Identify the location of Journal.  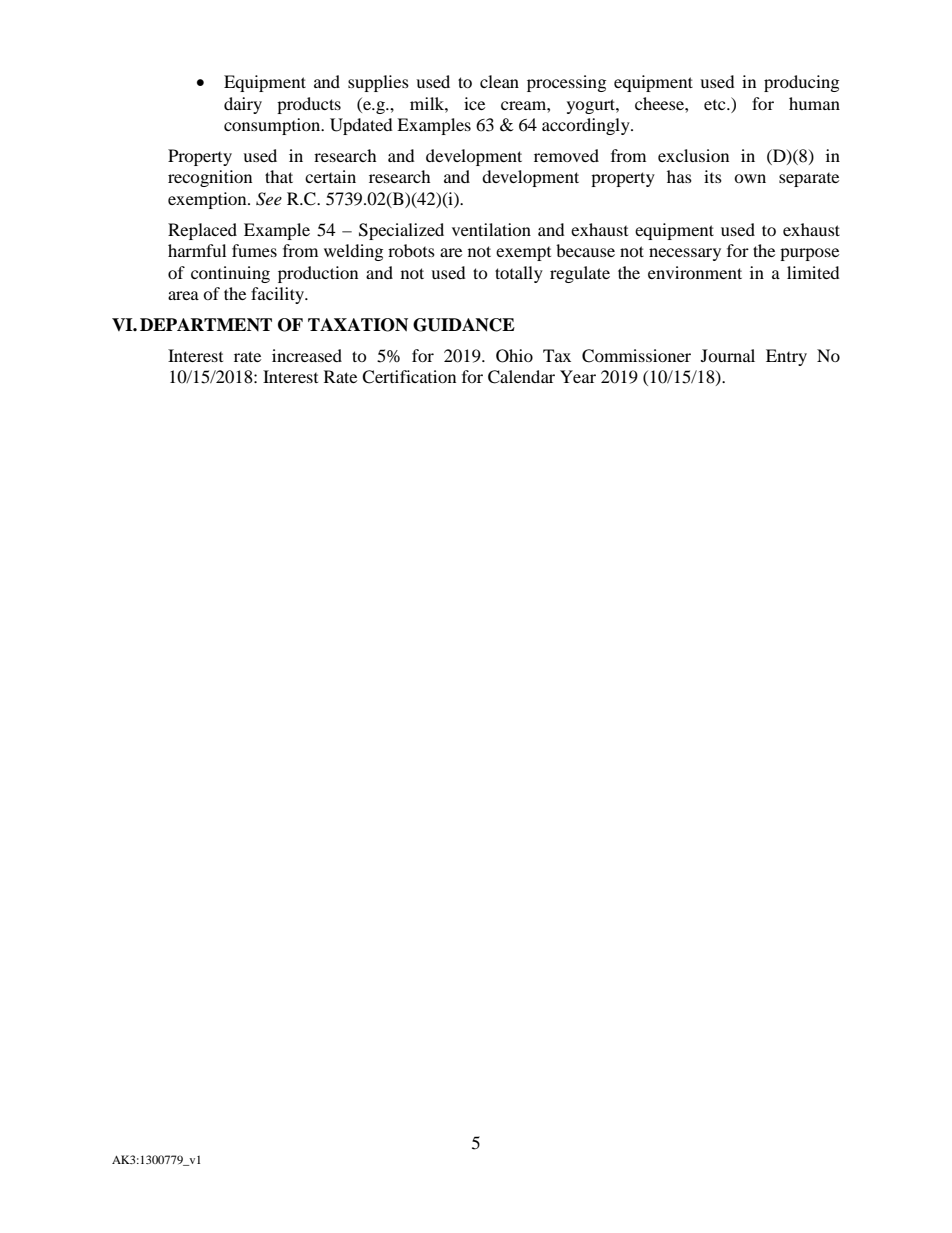
(728, 355).
